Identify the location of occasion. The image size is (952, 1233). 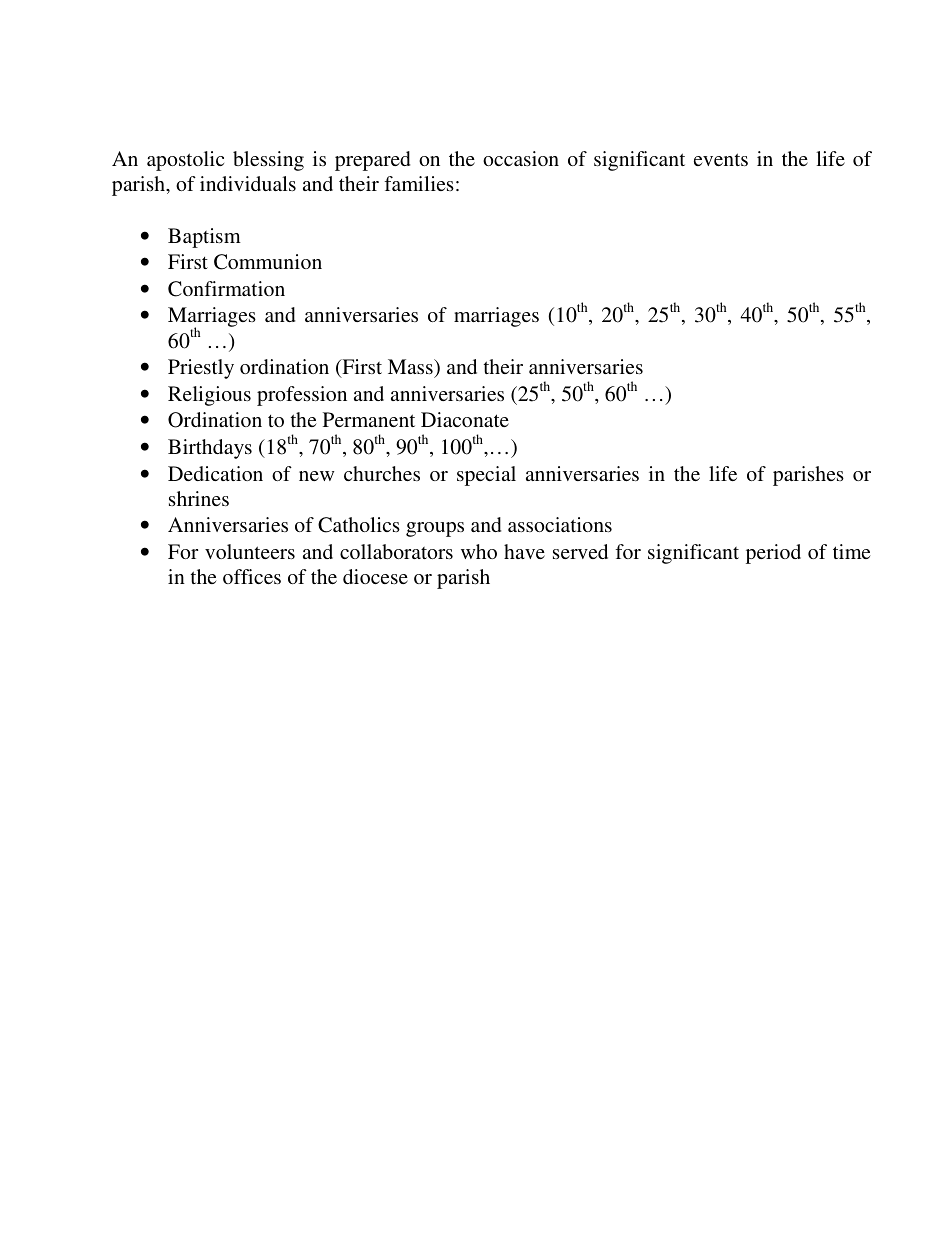
(521, 158).
